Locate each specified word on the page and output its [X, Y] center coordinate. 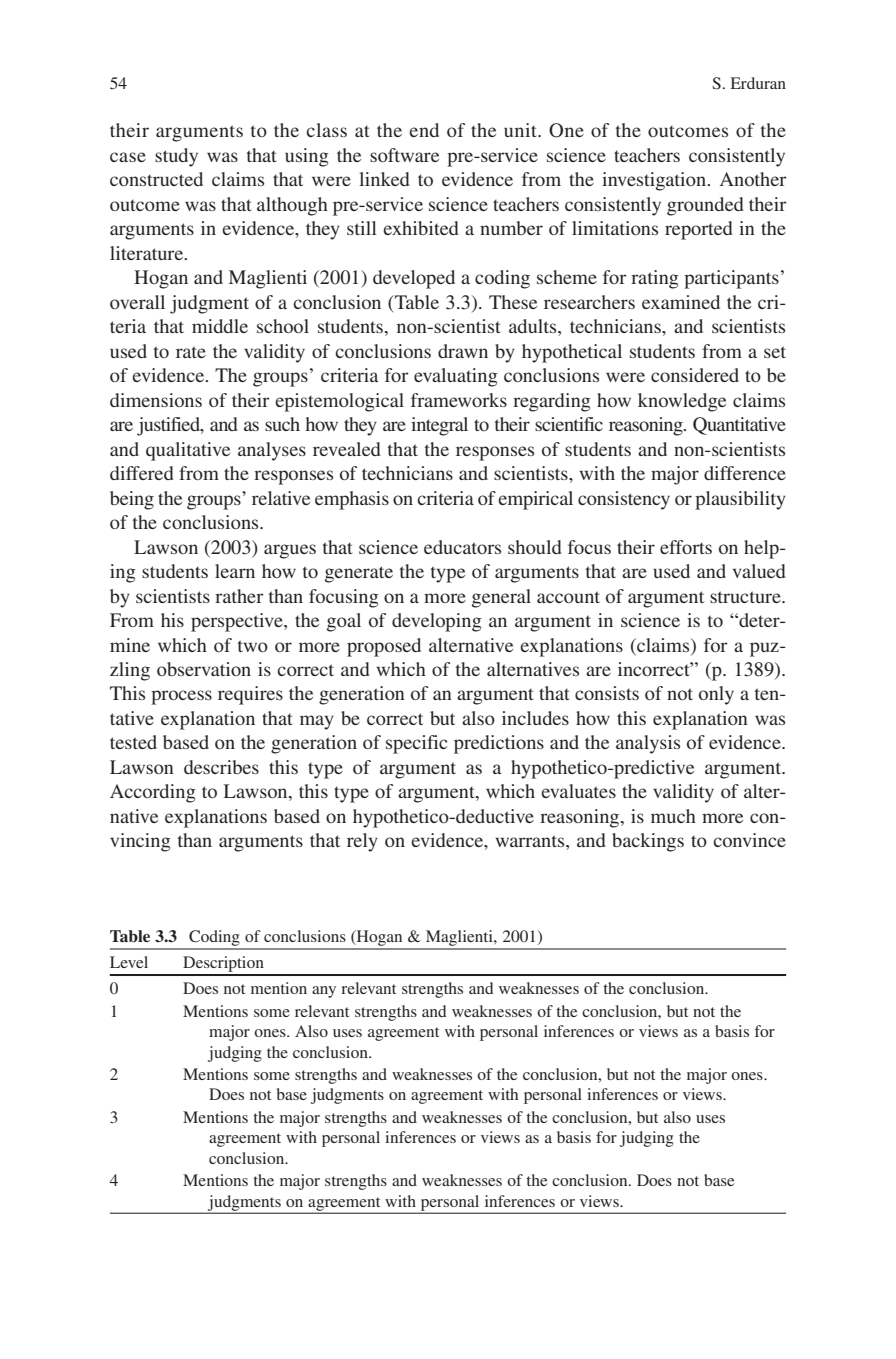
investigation [655, 181]
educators [462, 547]
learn [235, 571]
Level [129, 962]
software [404, 155]
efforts [686, 547]
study [176, 157]
